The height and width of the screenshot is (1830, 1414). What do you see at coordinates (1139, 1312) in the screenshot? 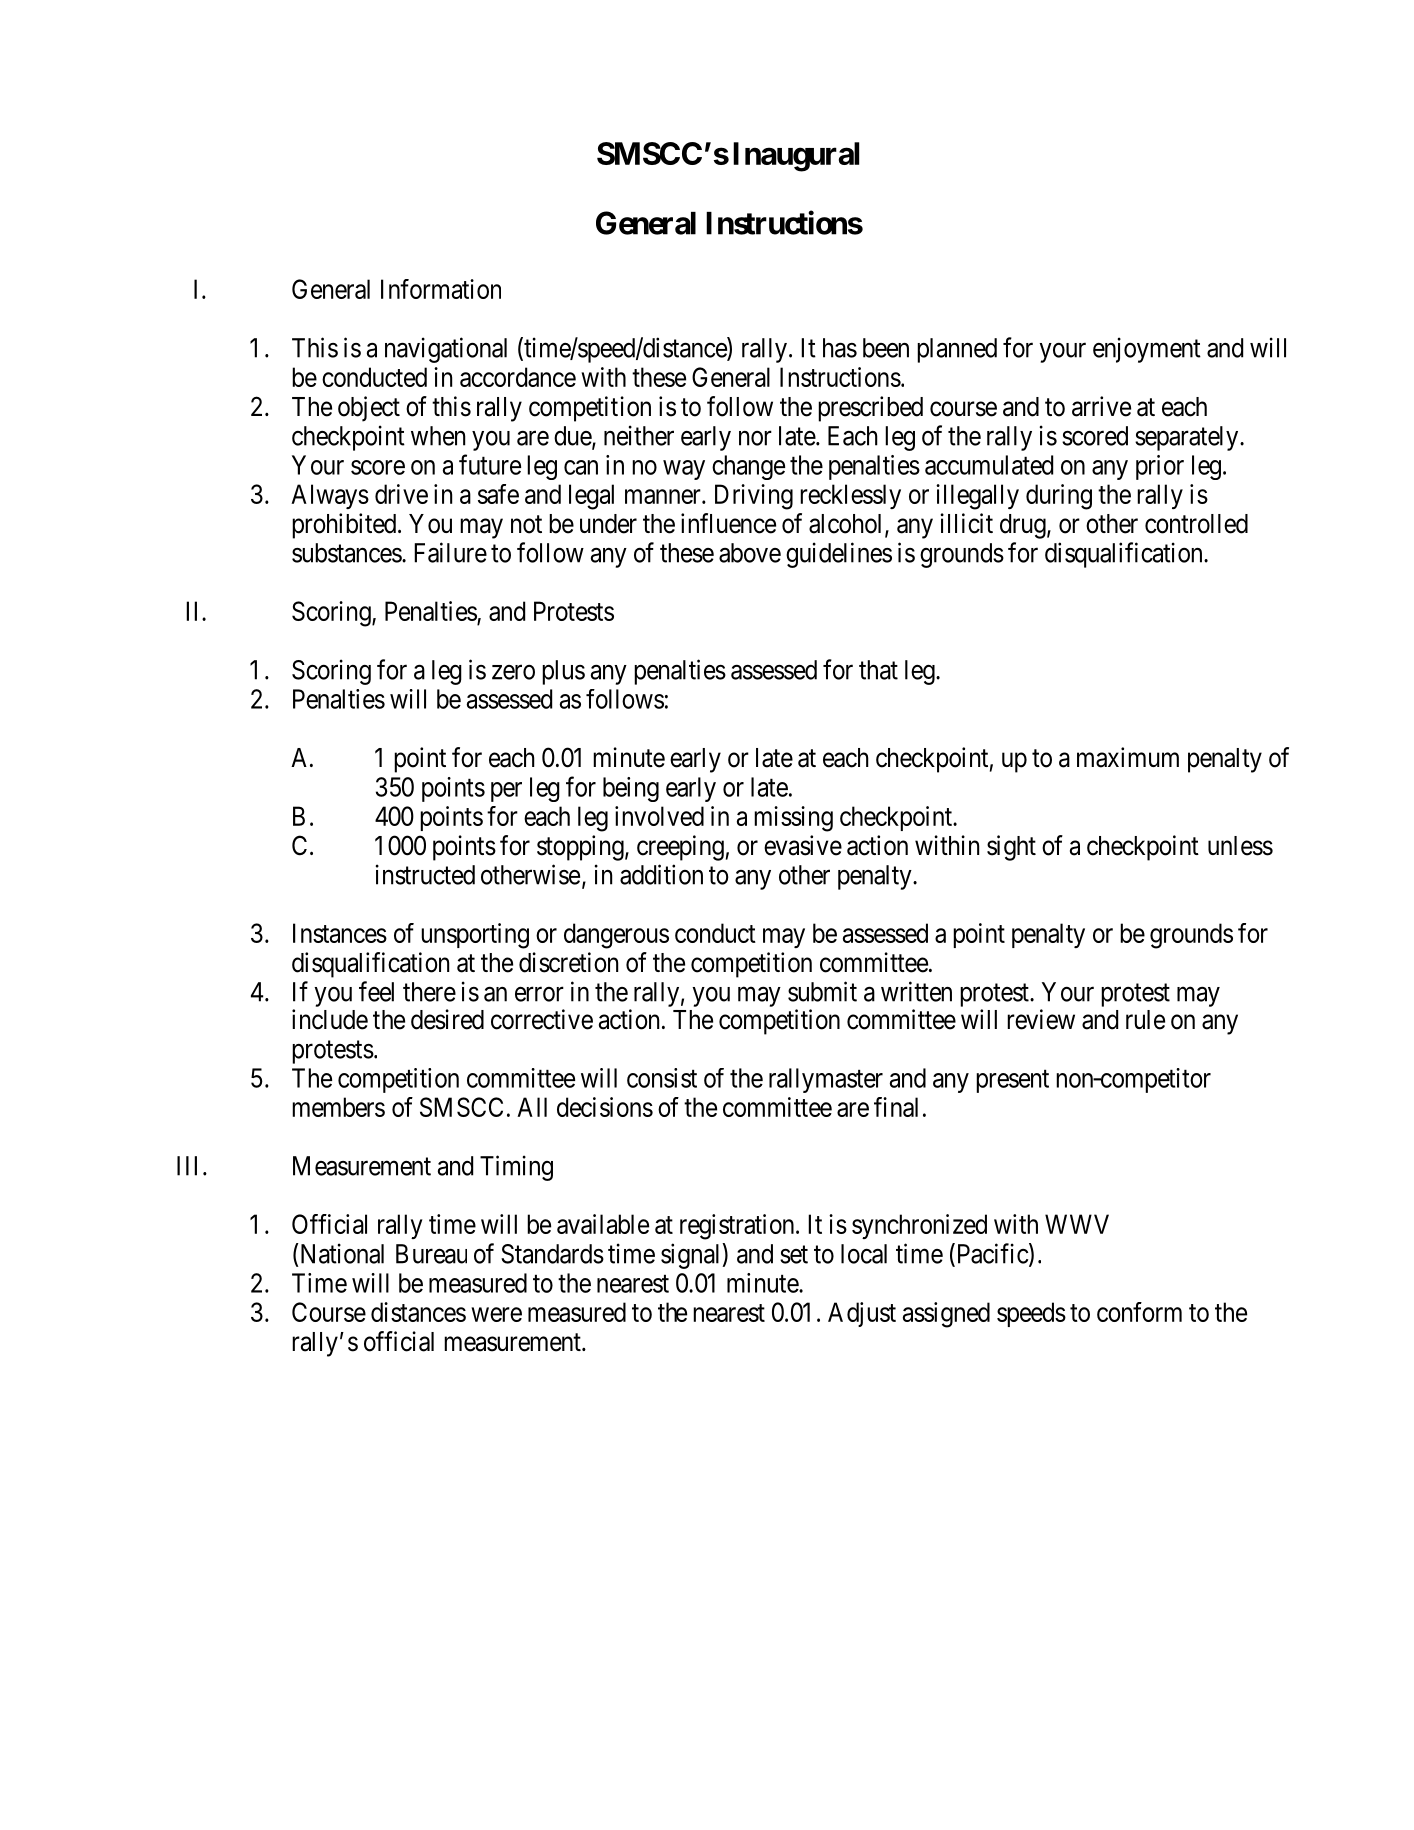
I see `conform` at bounding box center [1139, 1312].
